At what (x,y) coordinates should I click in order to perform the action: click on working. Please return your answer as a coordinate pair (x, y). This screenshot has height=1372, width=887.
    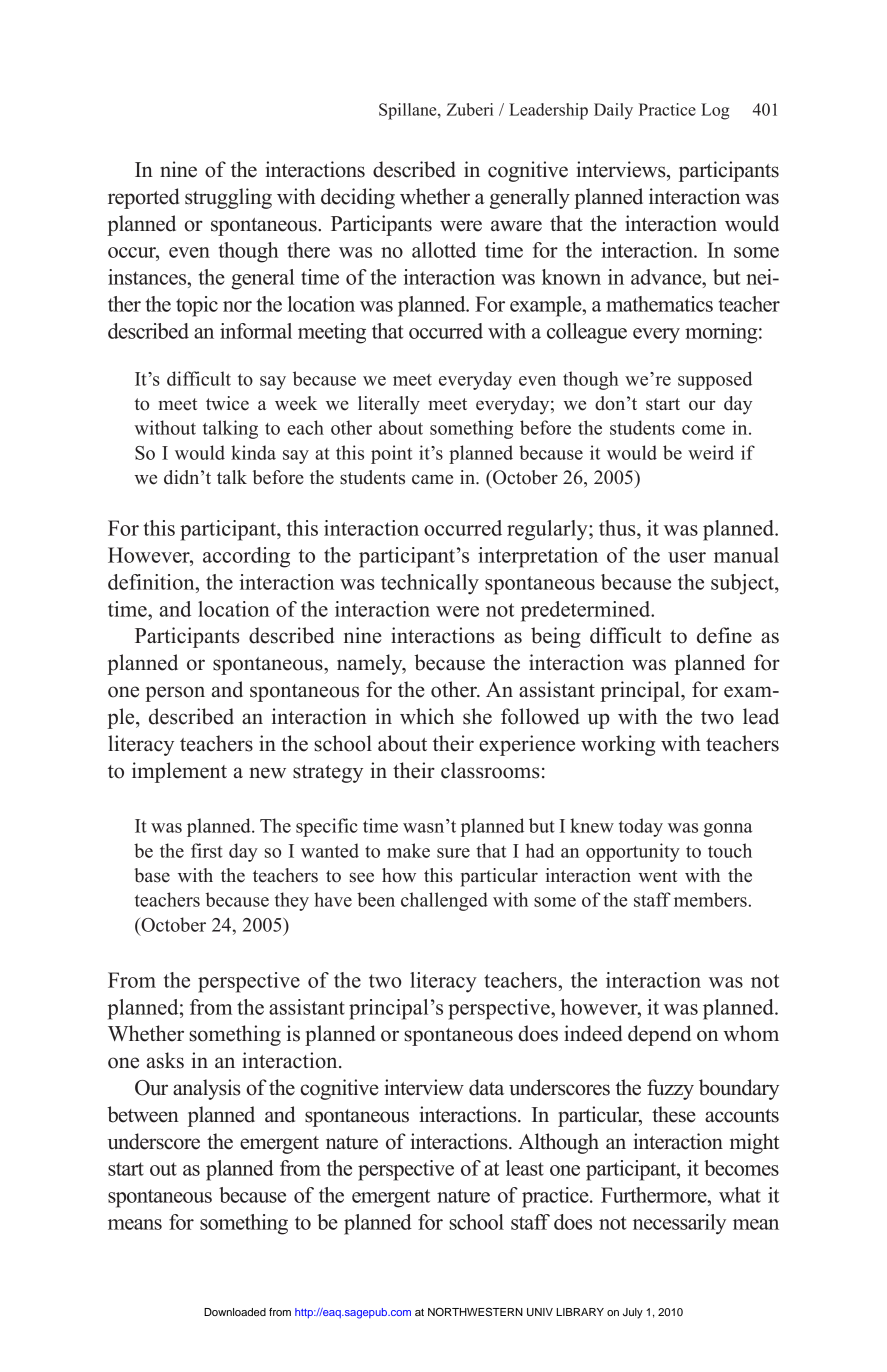
    Looking at the image, I should click on (618, 745).
